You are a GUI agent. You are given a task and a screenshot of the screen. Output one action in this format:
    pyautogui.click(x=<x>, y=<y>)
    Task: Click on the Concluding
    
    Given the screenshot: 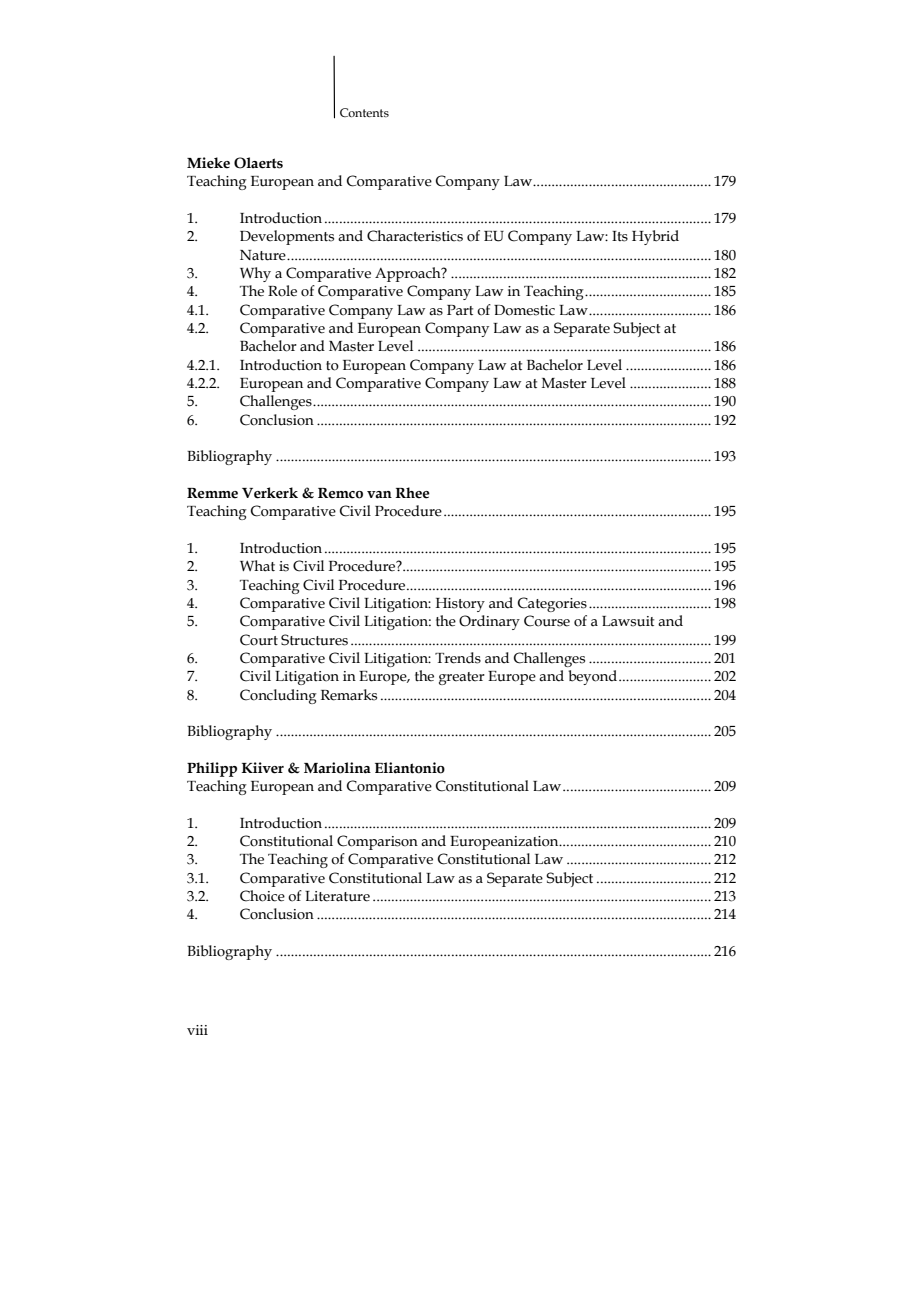 What is the action you would take?
    pyautogui.click(x=278, y=696)
